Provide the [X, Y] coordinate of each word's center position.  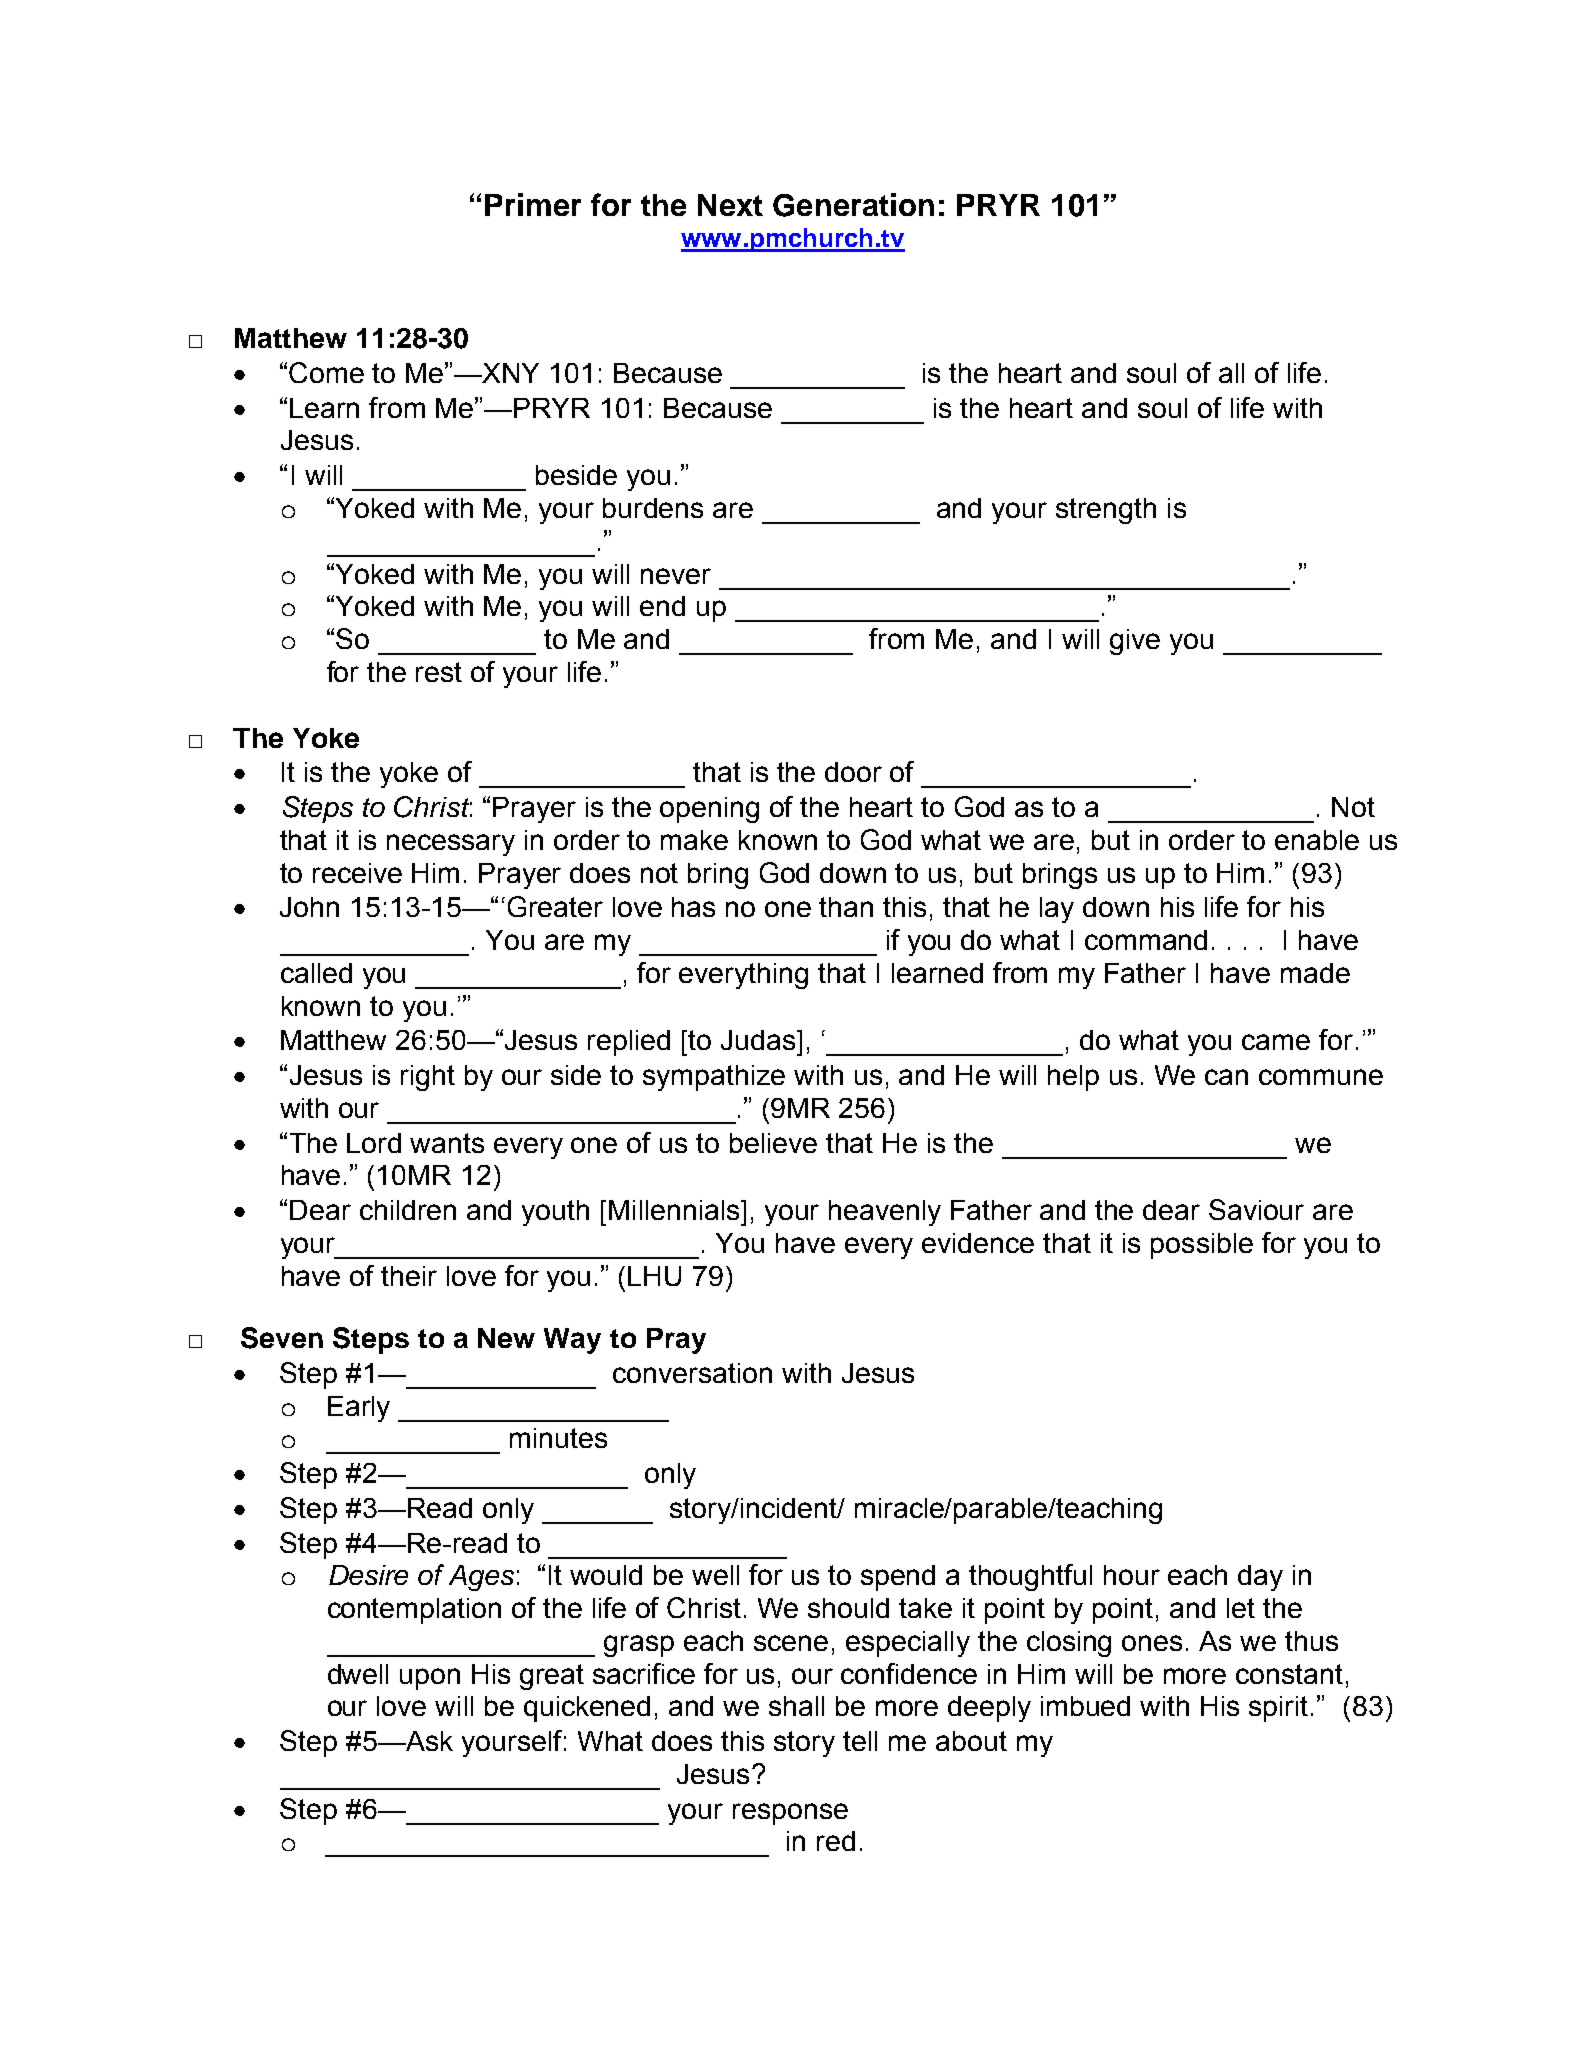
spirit [1278, 1709]
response [790, 1814]
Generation [853, 205]
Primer [533, 204]
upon [430, 1679]
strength [1106, 511]
